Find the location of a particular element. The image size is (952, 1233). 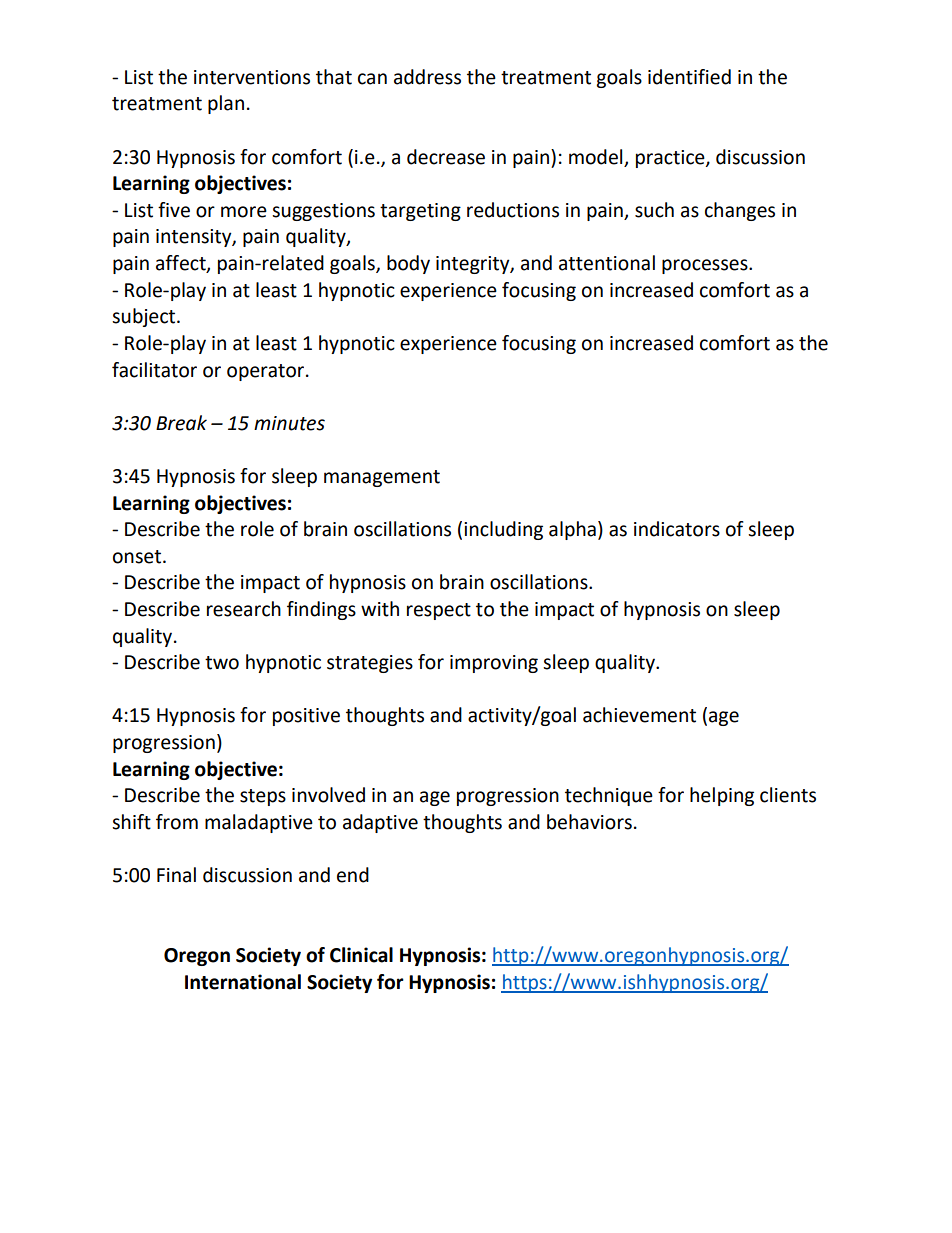

plan is located at coordinates (226, 104).
